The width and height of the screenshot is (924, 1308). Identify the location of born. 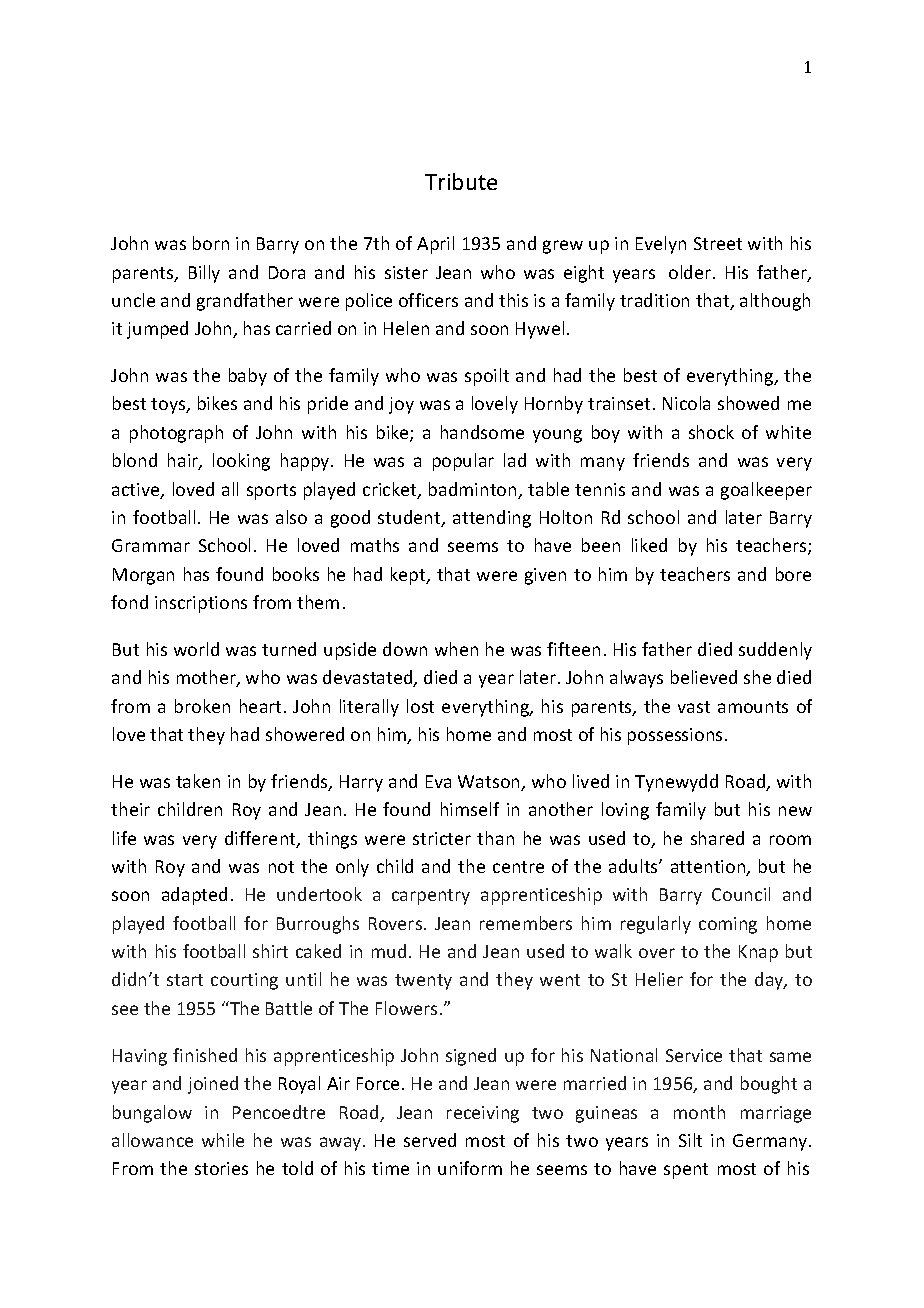
(211, 243).
